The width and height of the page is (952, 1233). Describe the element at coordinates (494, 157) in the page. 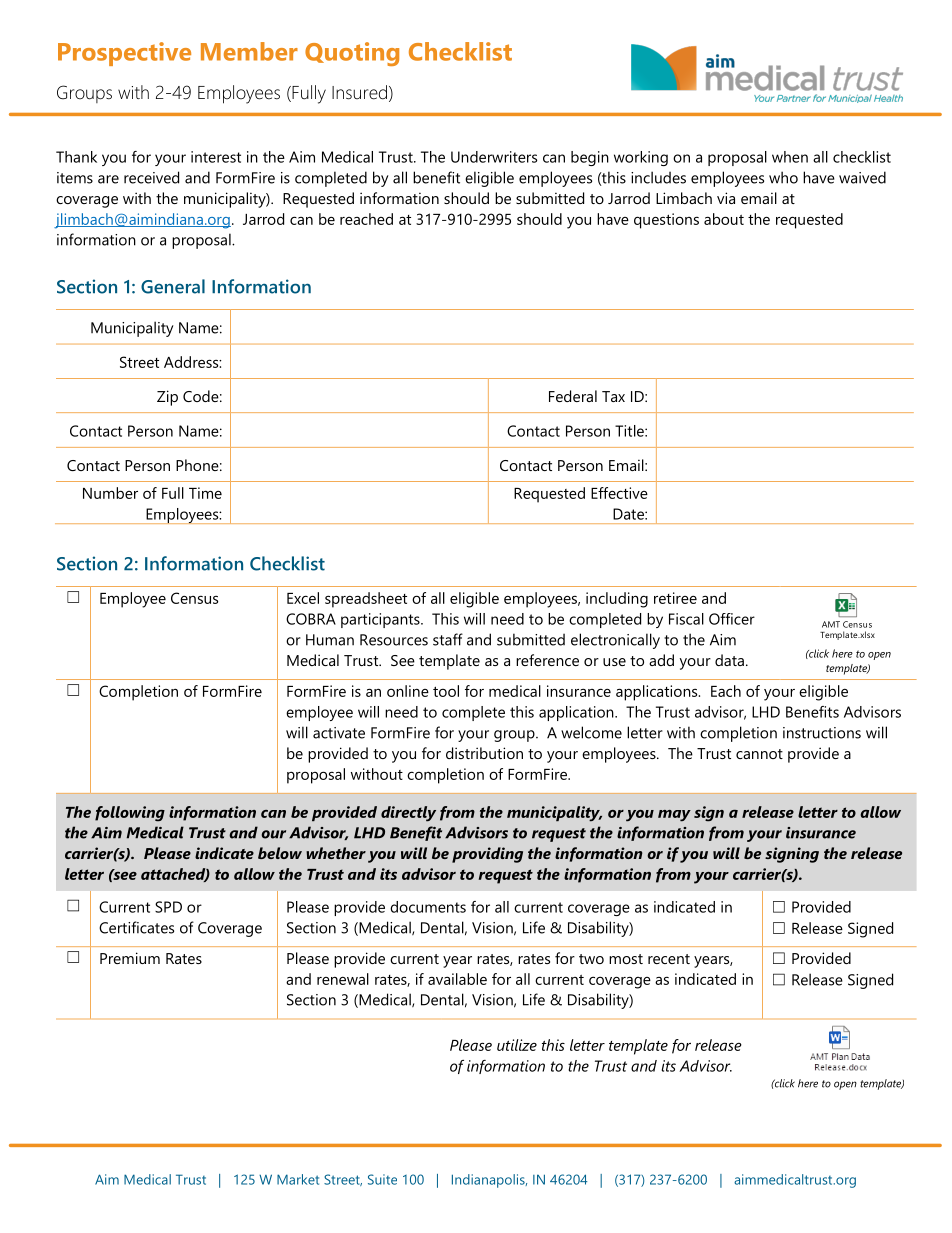

I see `Underwriters` at that location.
